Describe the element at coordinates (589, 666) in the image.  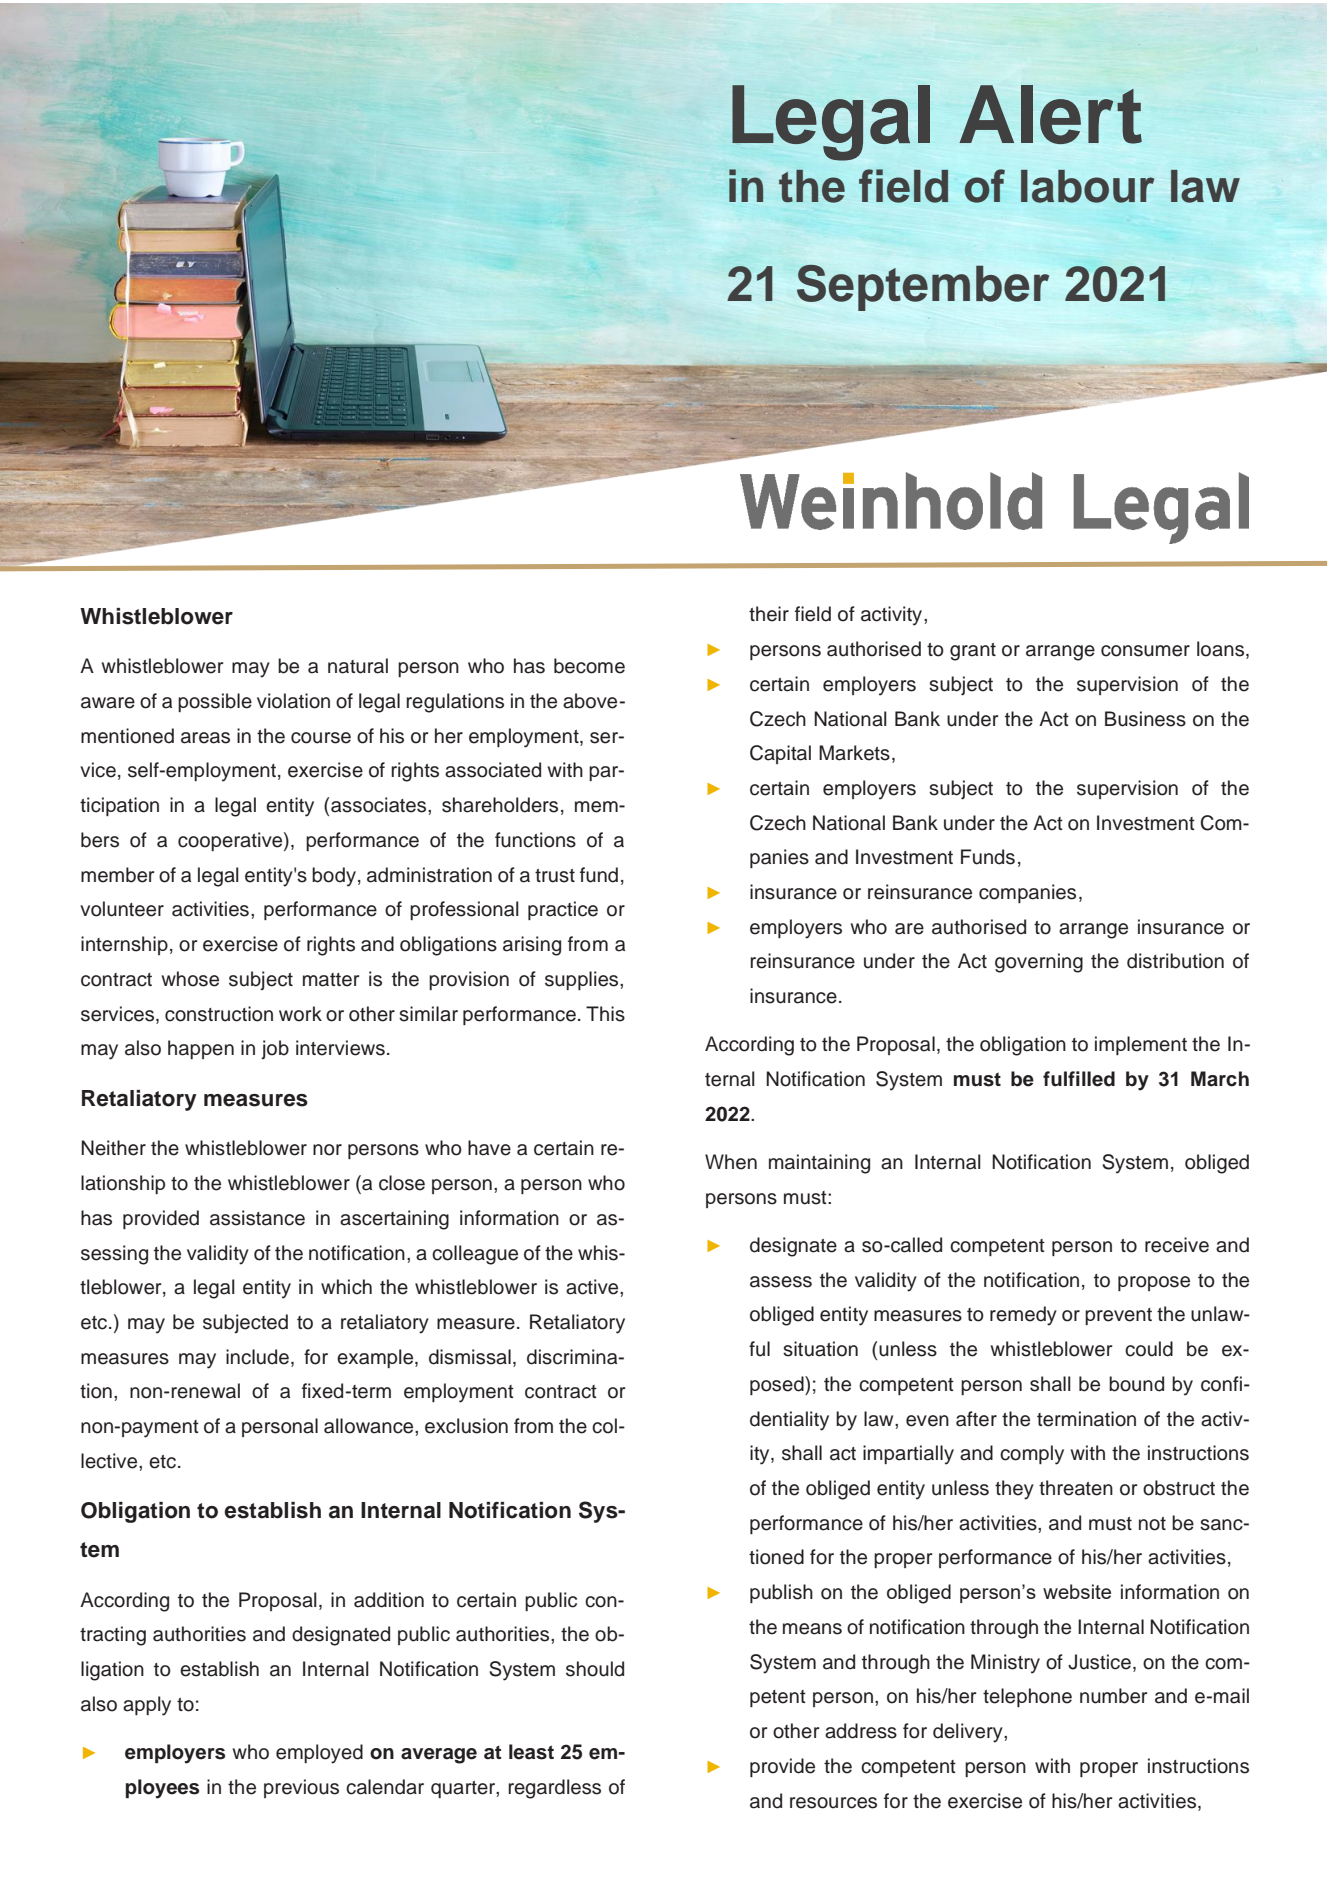
I see `become` at that location.
